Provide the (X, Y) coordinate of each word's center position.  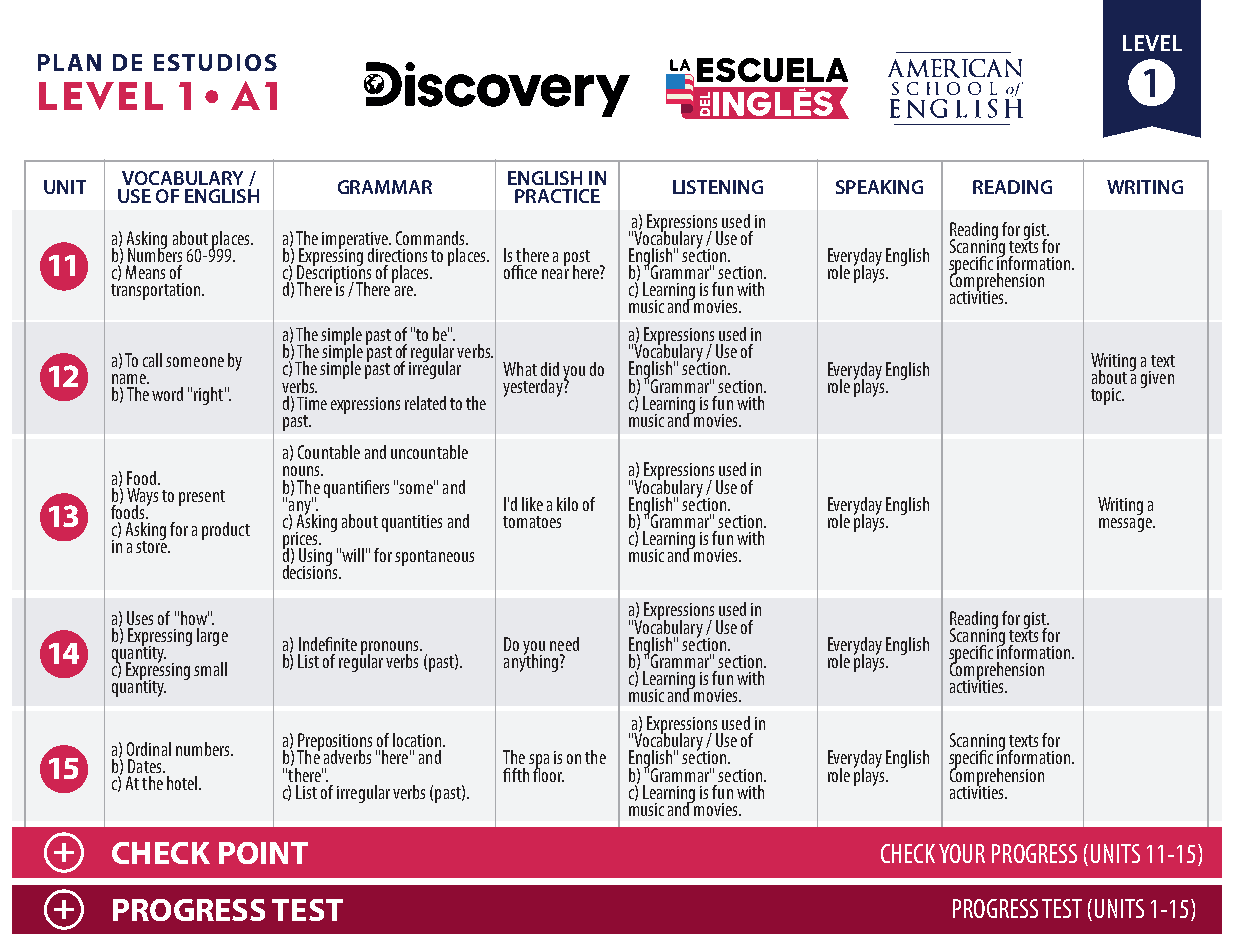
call (152, 360)
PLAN (69, 62)
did (550, 369)
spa (539, 762)
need (564, 644)
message (1126, 525)
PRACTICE (557, 196)
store (152, 546)
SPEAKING (879, 187)
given (1157, 379)
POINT (263, 853)
